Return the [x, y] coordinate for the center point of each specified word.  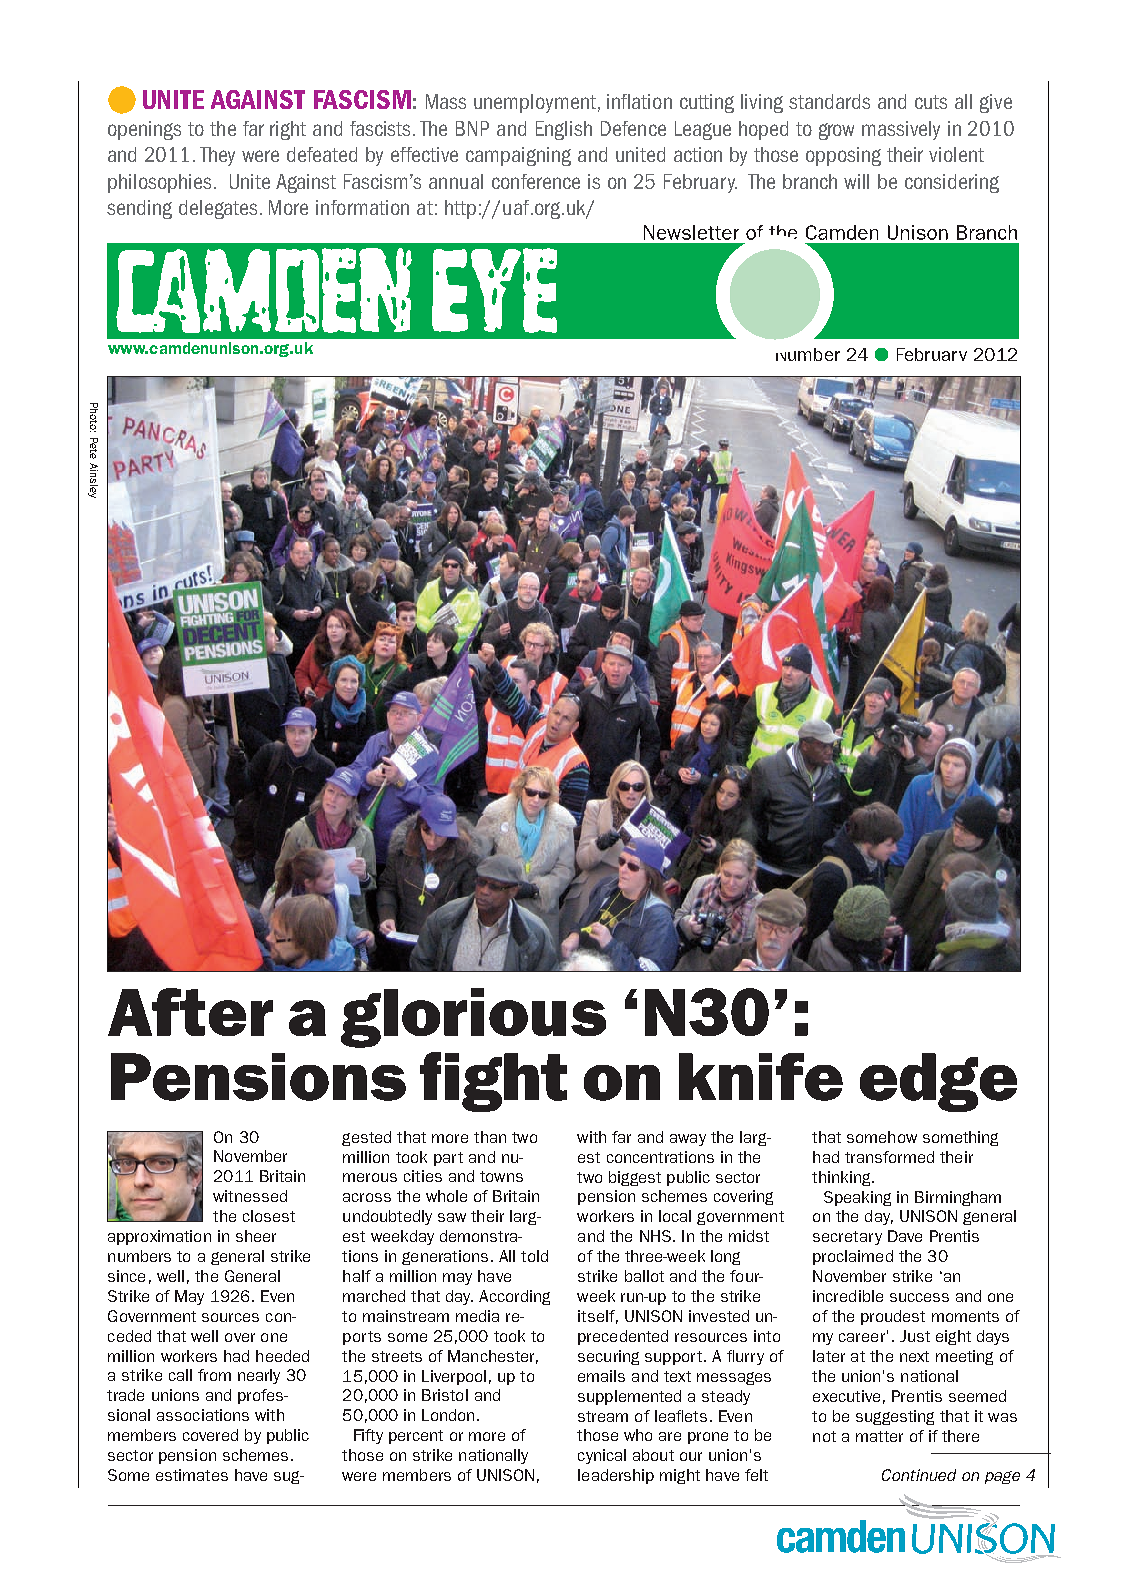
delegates [218, 209]
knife [761, 1077]
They [217, 156]
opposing [843, 156]
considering [952, 183]
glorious [473, 1018]
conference [536, 181]
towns [501, 1176]
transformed [889, 1157]
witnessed [250, 1196]
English [564, 130]
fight [493, 1082]
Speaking [857, 1198]
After [190, 1012]
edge [938, 1082]
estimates [192, 1475]
